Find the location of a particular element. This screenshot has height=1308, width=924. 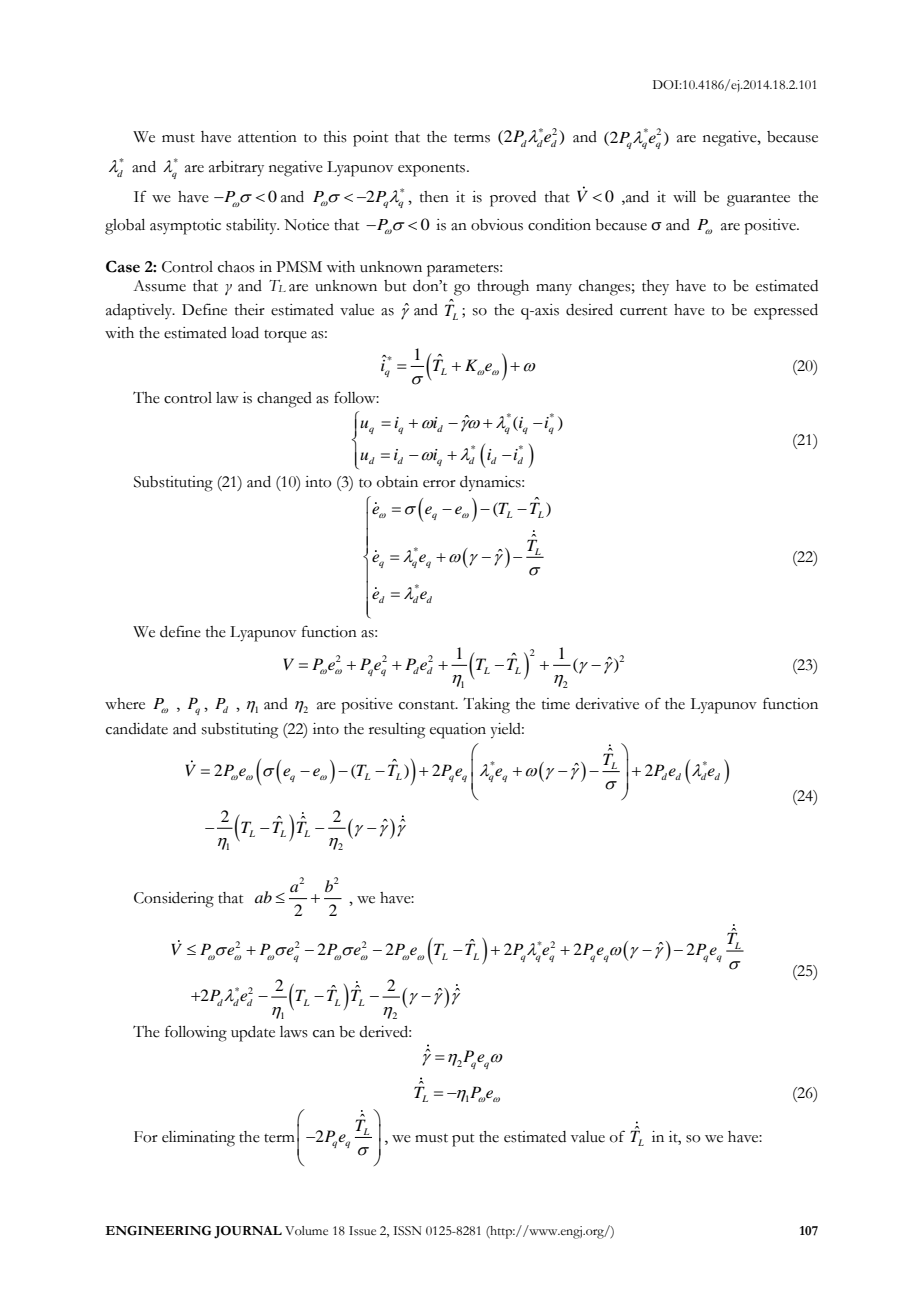

exponents is located at coordinates (433, 170).
